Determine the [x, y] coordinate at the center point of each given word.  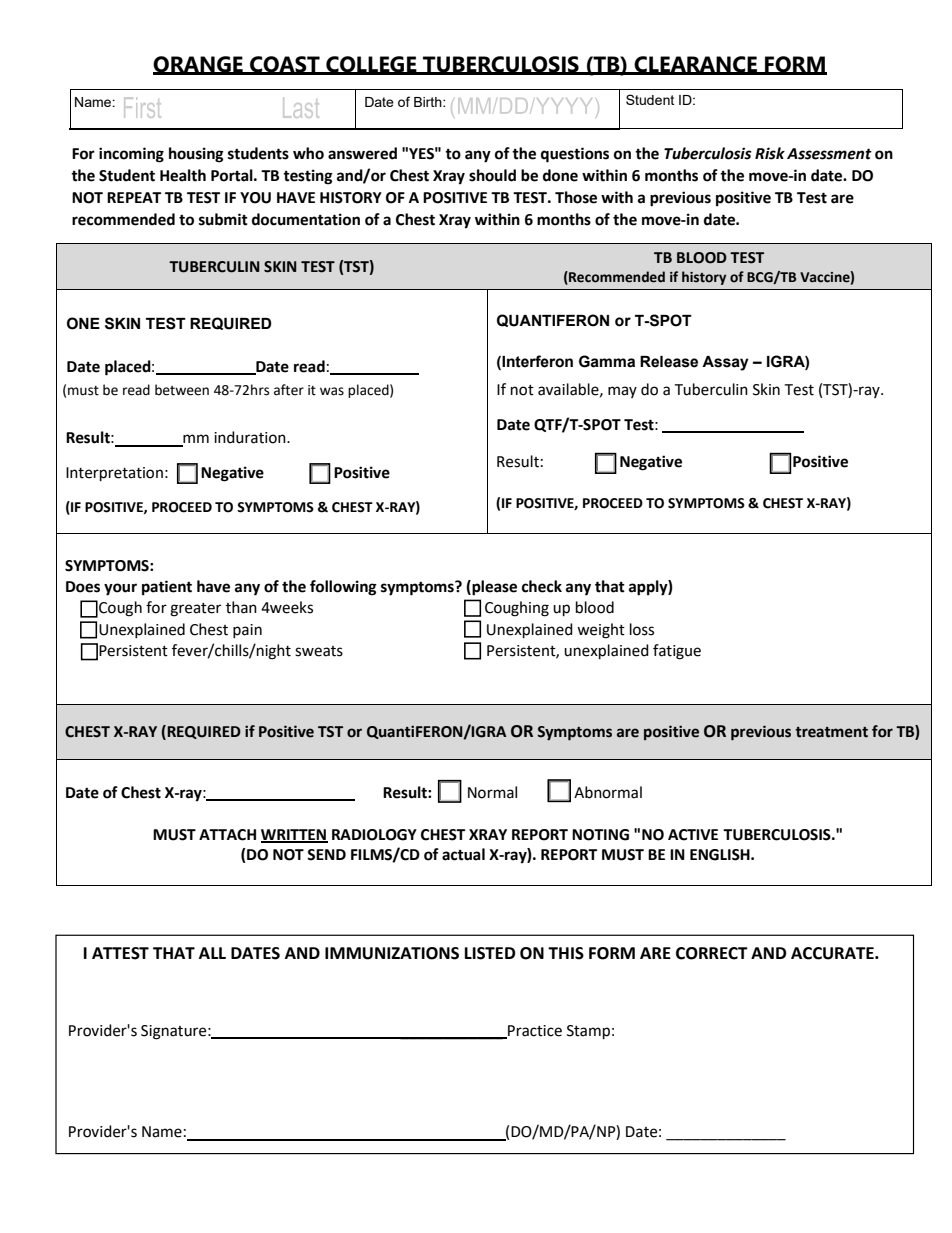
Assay [725, 363]
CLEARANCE [696, 65]
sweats [319, 651]
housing [196, 155]
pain [247, 631]
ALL [212, 953]
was [332, 391]
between [182, 390]
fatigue [677, 652]
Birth [429, 102]
